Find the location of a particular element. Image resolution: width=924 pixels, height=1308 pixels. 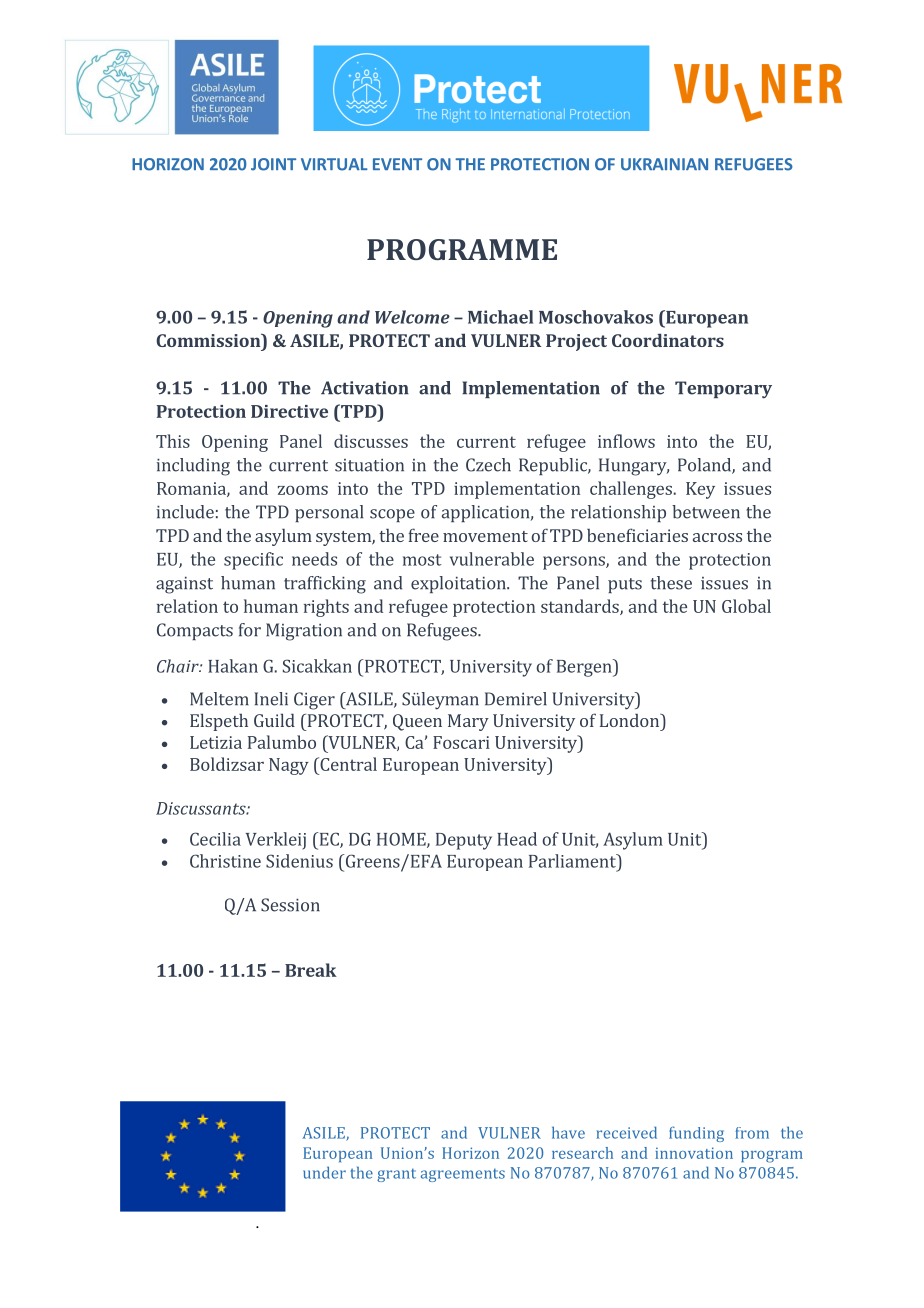

JOINT is located at coordinates (273, 164).
